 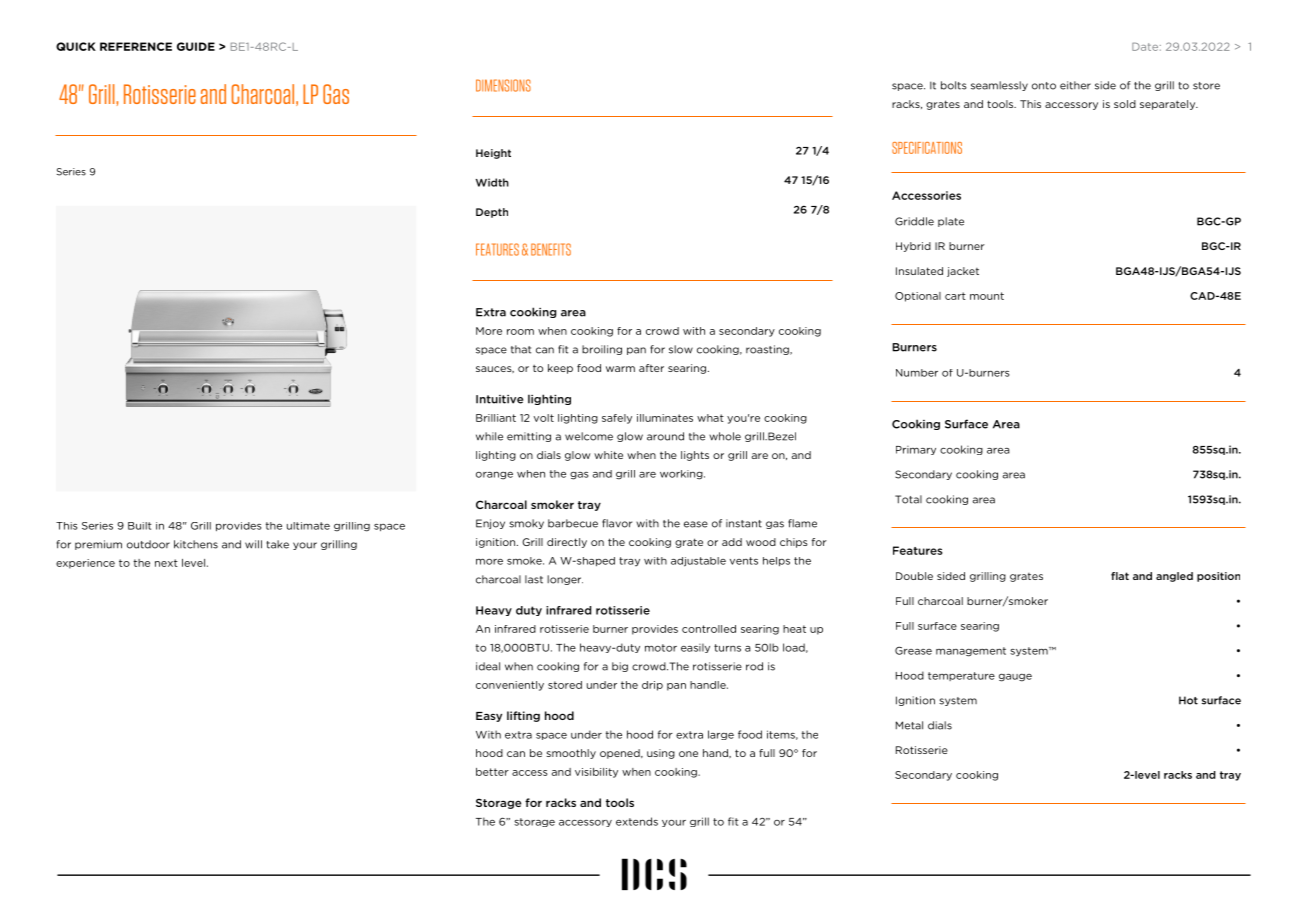 I want to click on DIMENSIONS, so click(x=503, y=85).
